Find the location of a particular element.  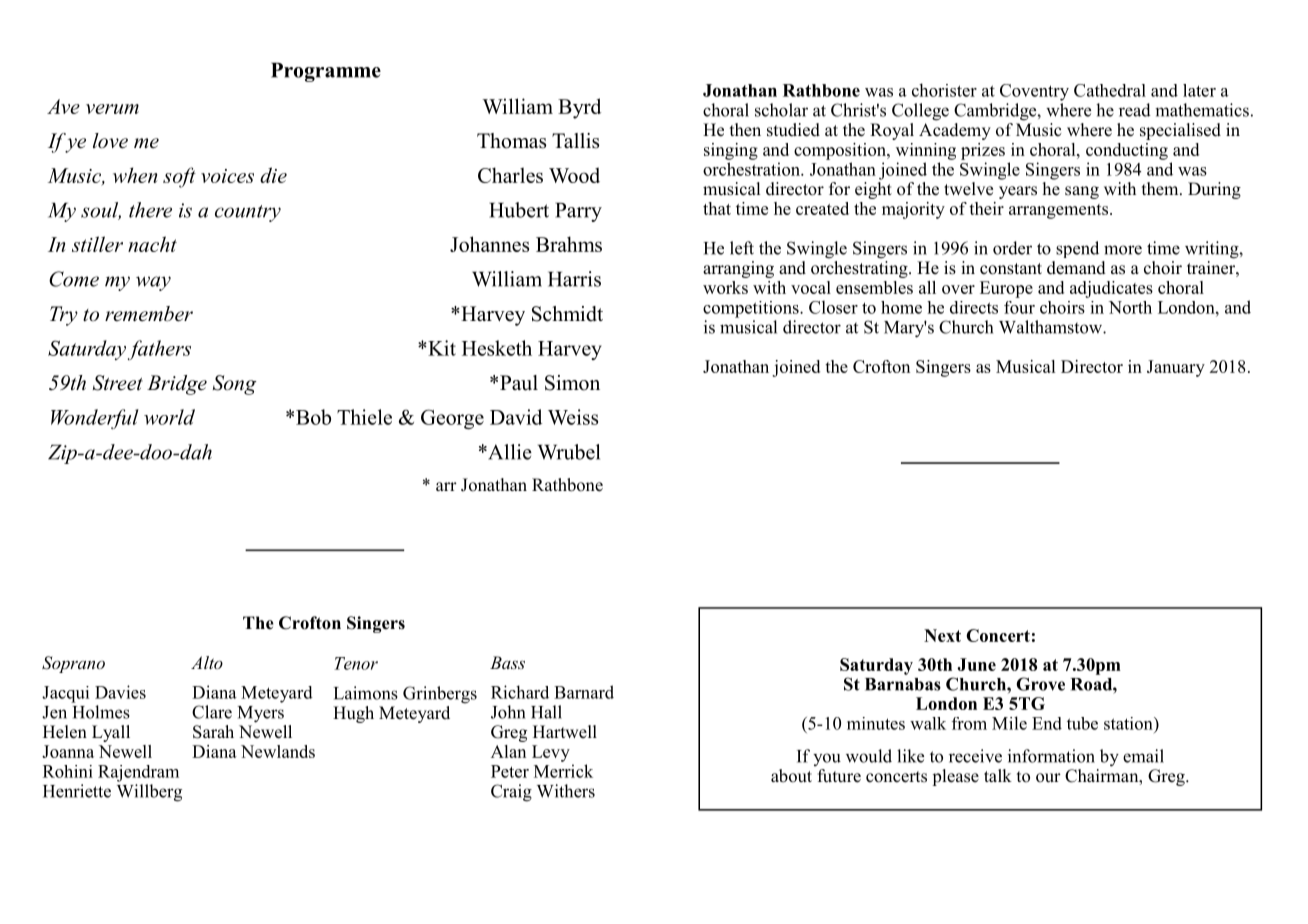

arrangements is located at coordinates (1058, 211).
